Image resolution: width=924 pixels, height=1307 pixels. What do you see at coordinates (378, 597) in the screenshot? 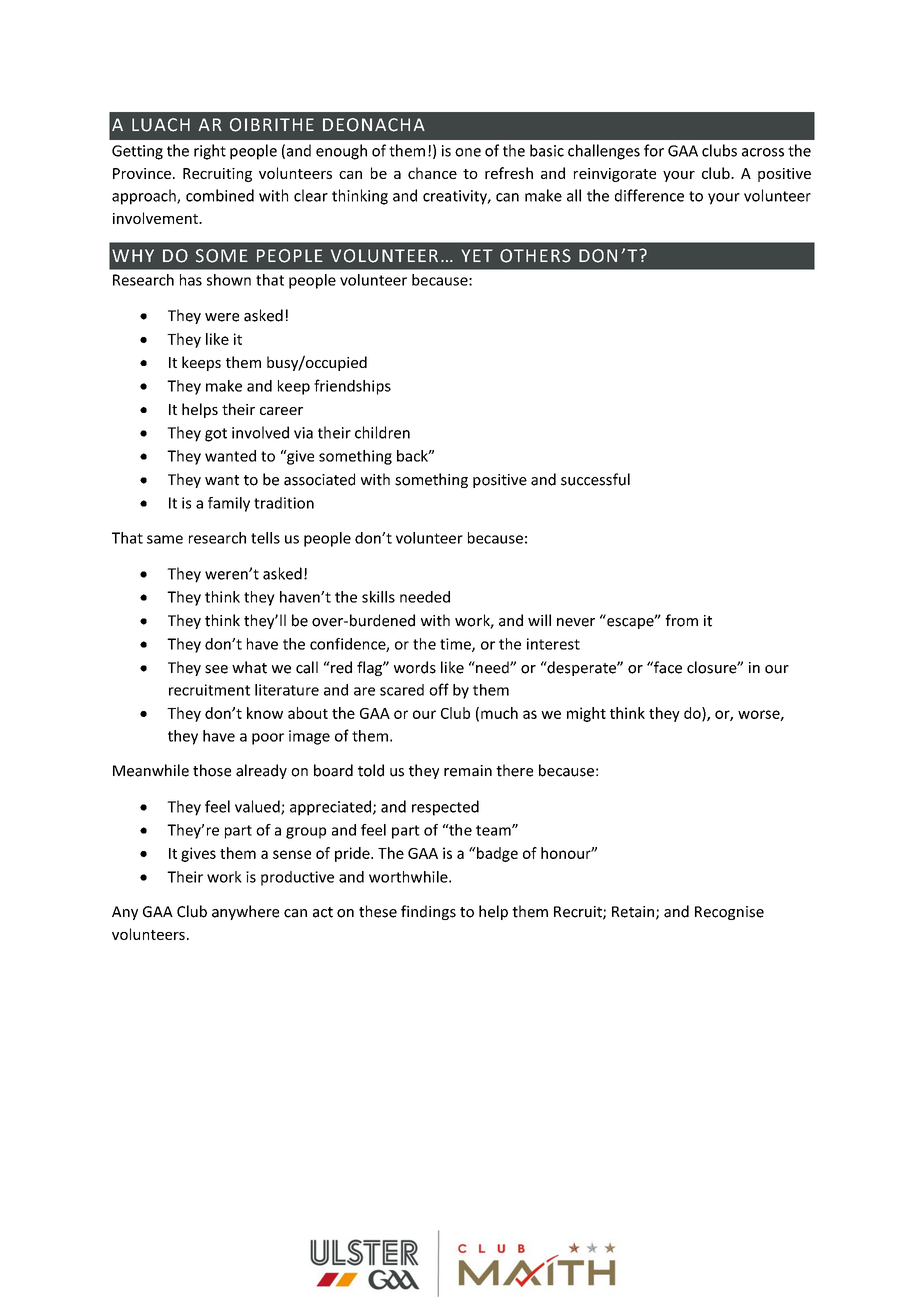
I see `skills` at bounding box center [378, 597].
